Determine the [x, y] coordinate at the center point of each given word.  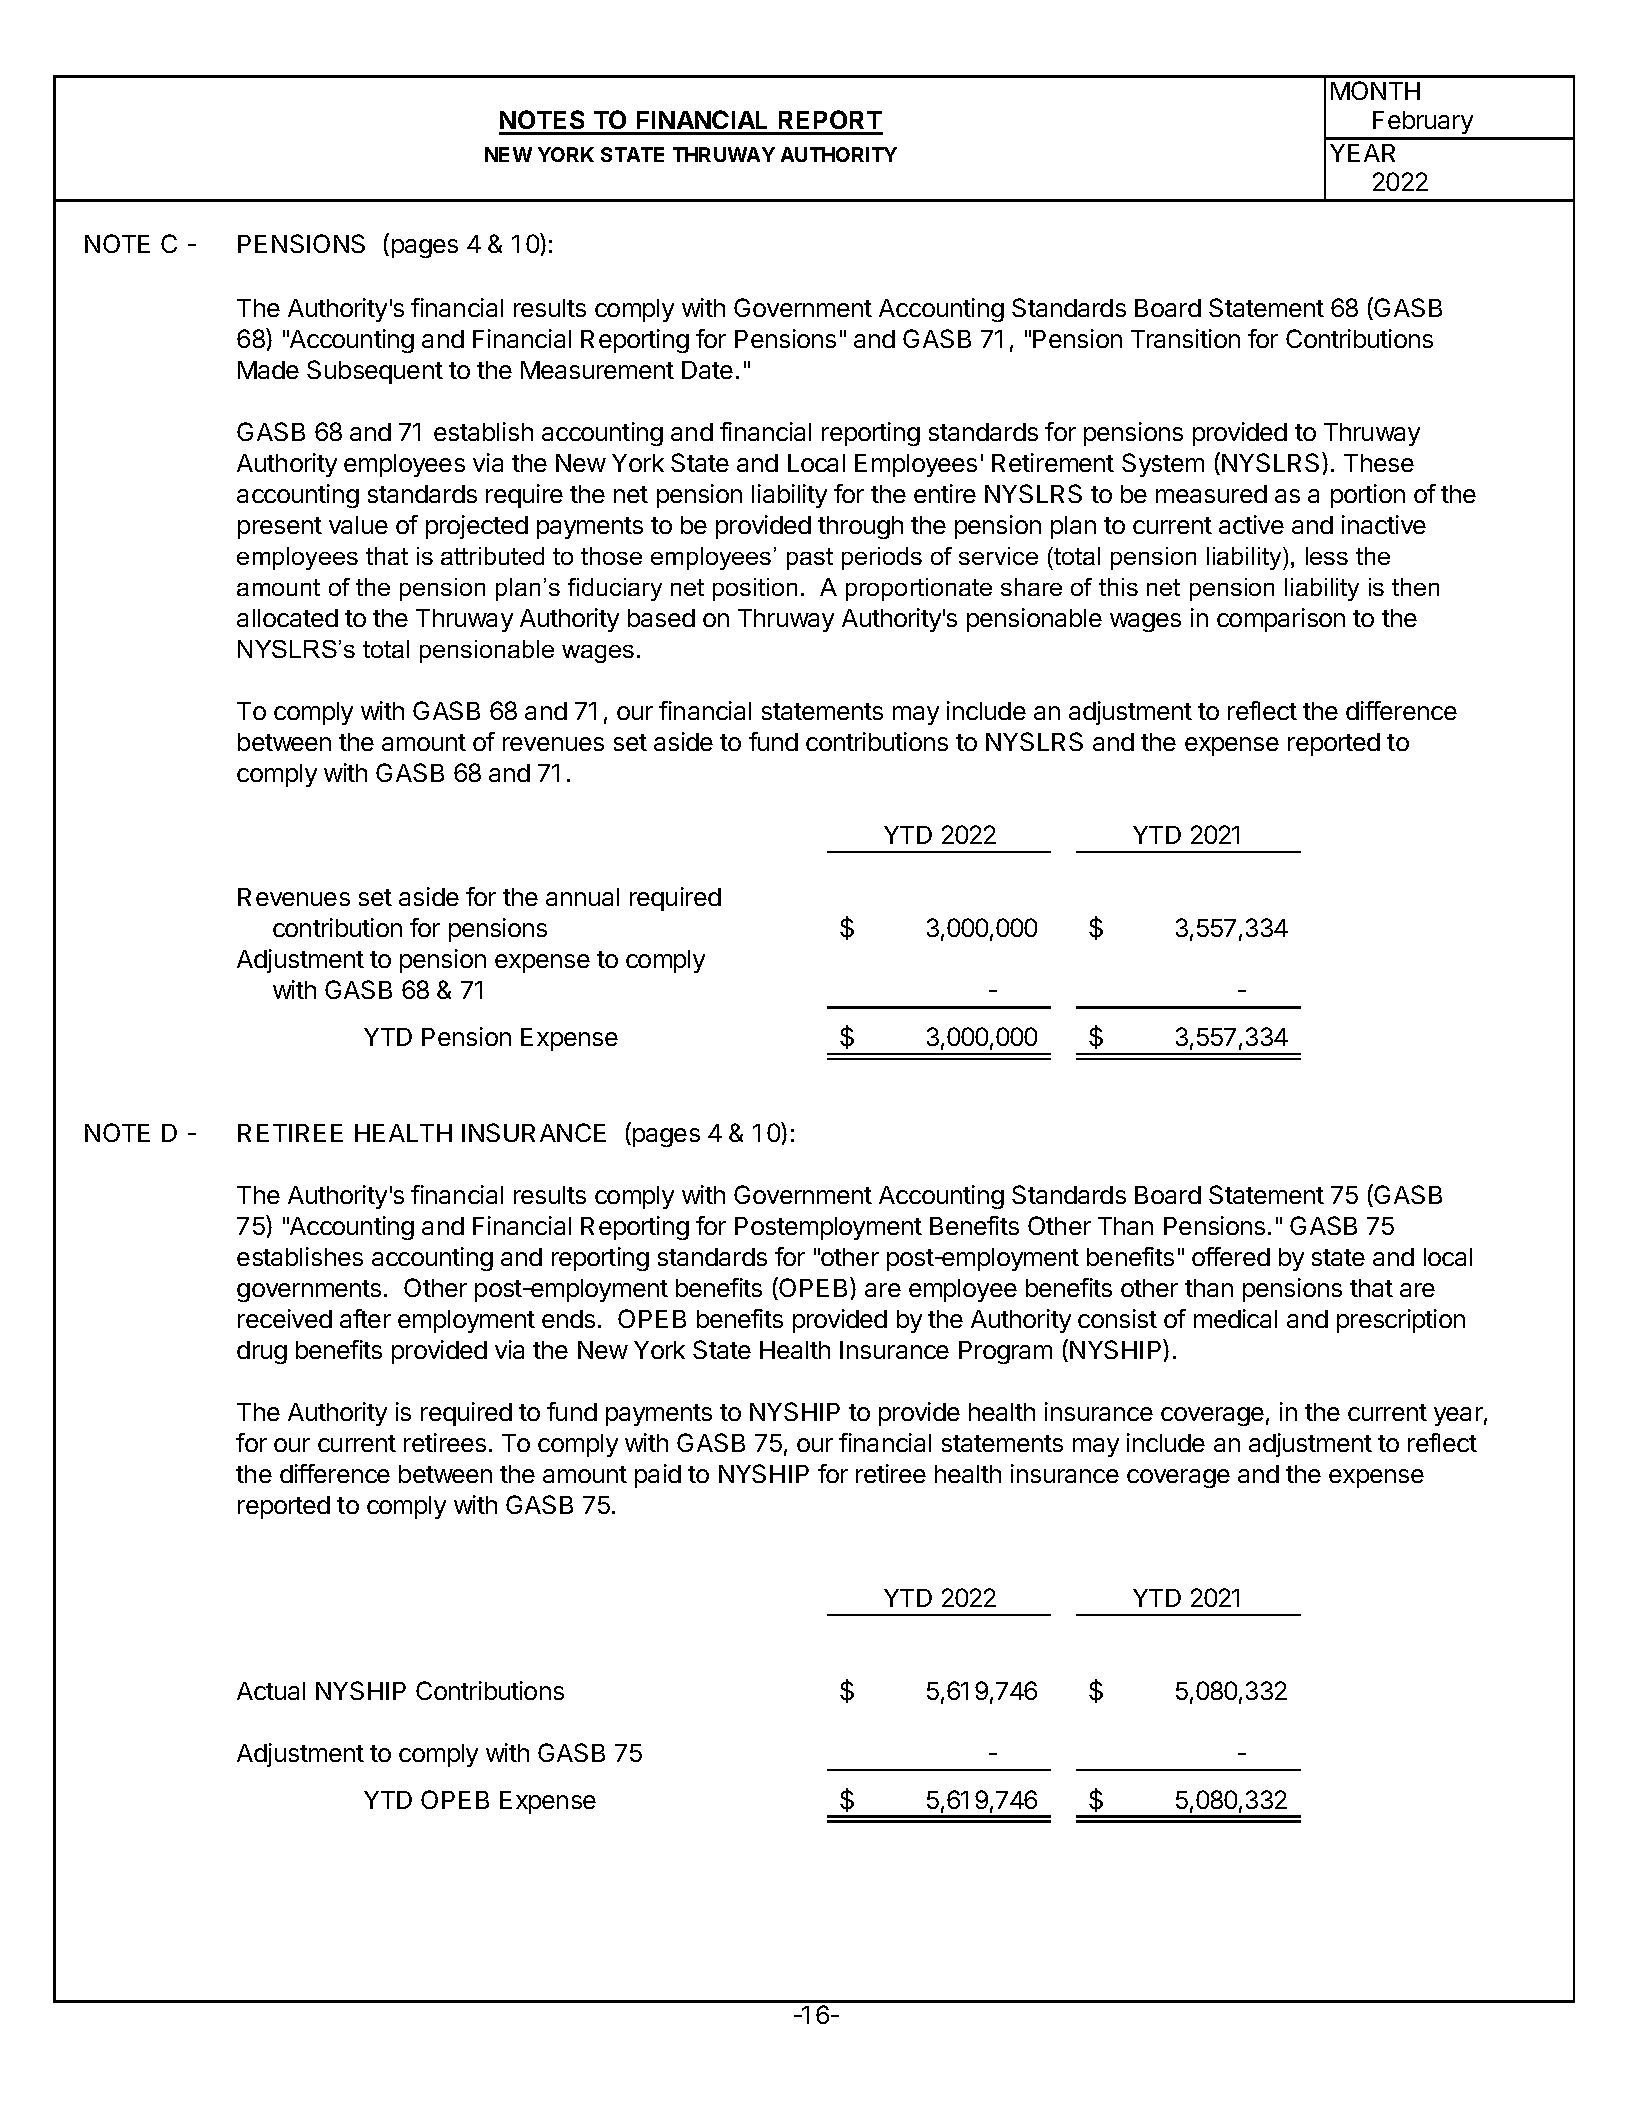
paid [658, 1476]
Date [707, 370]
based [661, 618]
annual [582, 897]
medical [1235, 1318]
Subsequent [375, 372]
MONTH [1375, 90]
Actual [271, 1691]
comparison [1281, 620]
